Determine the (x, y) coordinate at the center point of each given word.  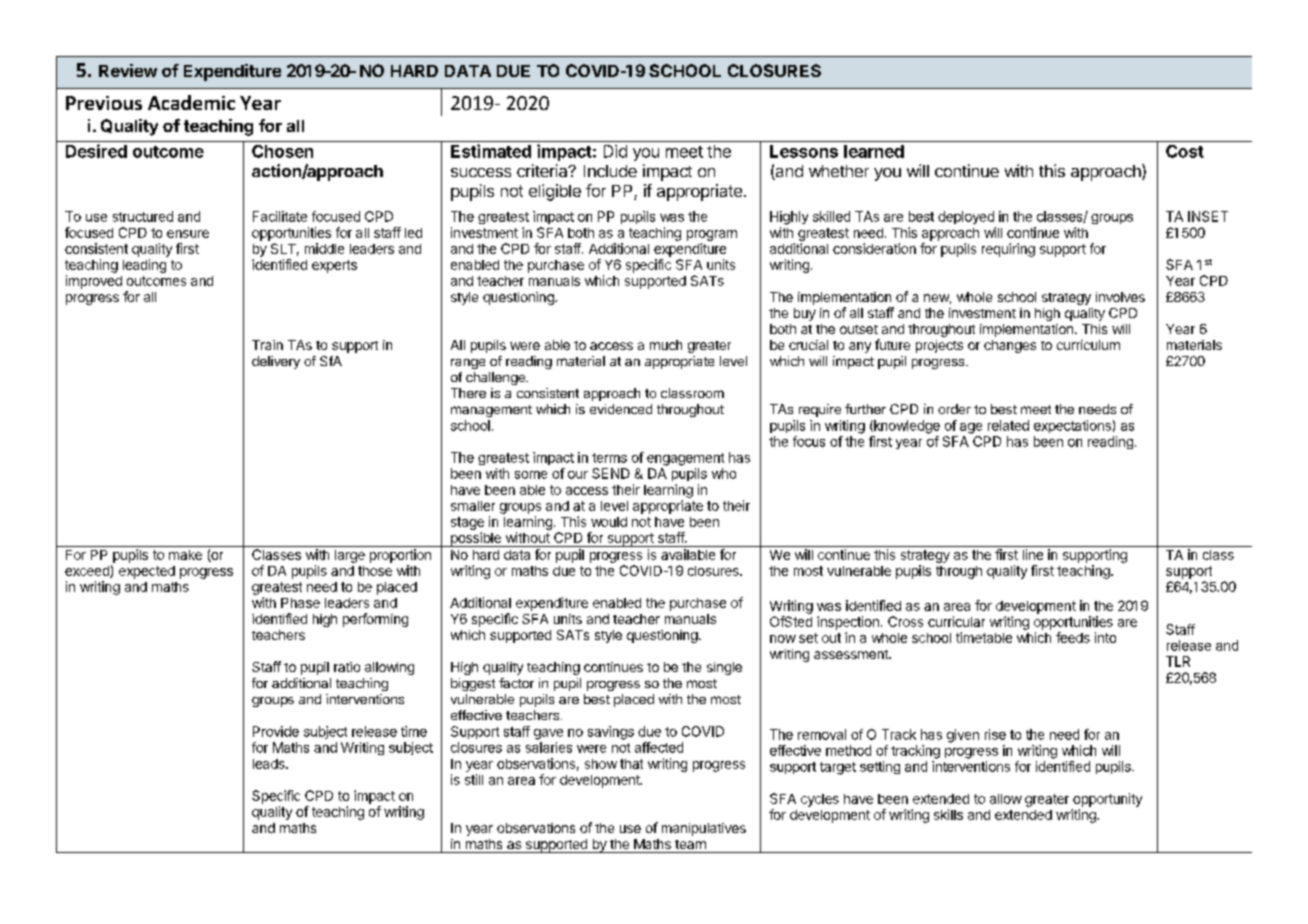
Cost (1185, 151)
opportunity (1107, 800)
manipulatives (704, 829)
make (185, 555)
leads (270, 764)
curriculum (1088, 345)
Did (615, 151)
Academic (191, 102)
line (1033, 554)
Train (267, 345)
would (609, 522)
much (666, 345)
